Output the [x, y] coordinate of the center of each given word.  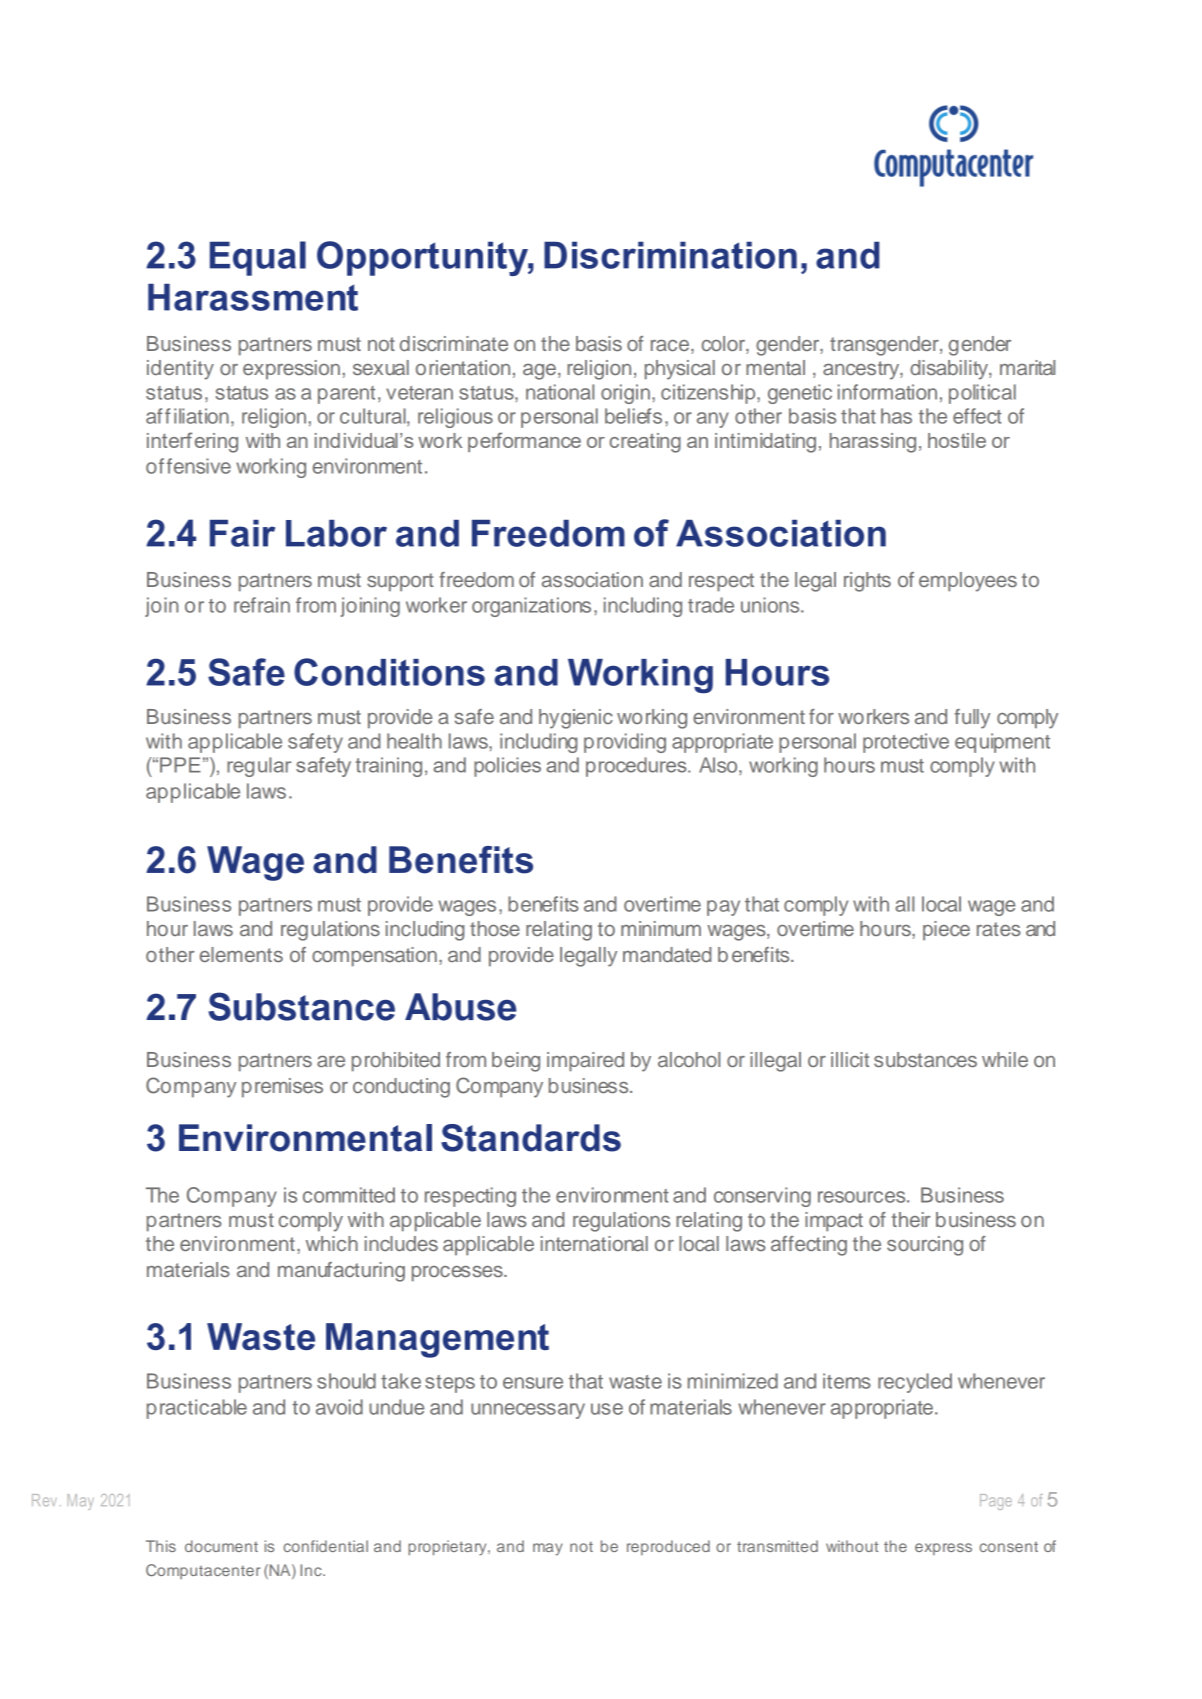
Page [996, 1502]
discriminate [454, 343]
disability [950, 370]
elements [241, 954]
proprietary [448, 1548]
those [495, 928]
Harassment [253, 297]
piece [946, 931]
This [161, 1546]
